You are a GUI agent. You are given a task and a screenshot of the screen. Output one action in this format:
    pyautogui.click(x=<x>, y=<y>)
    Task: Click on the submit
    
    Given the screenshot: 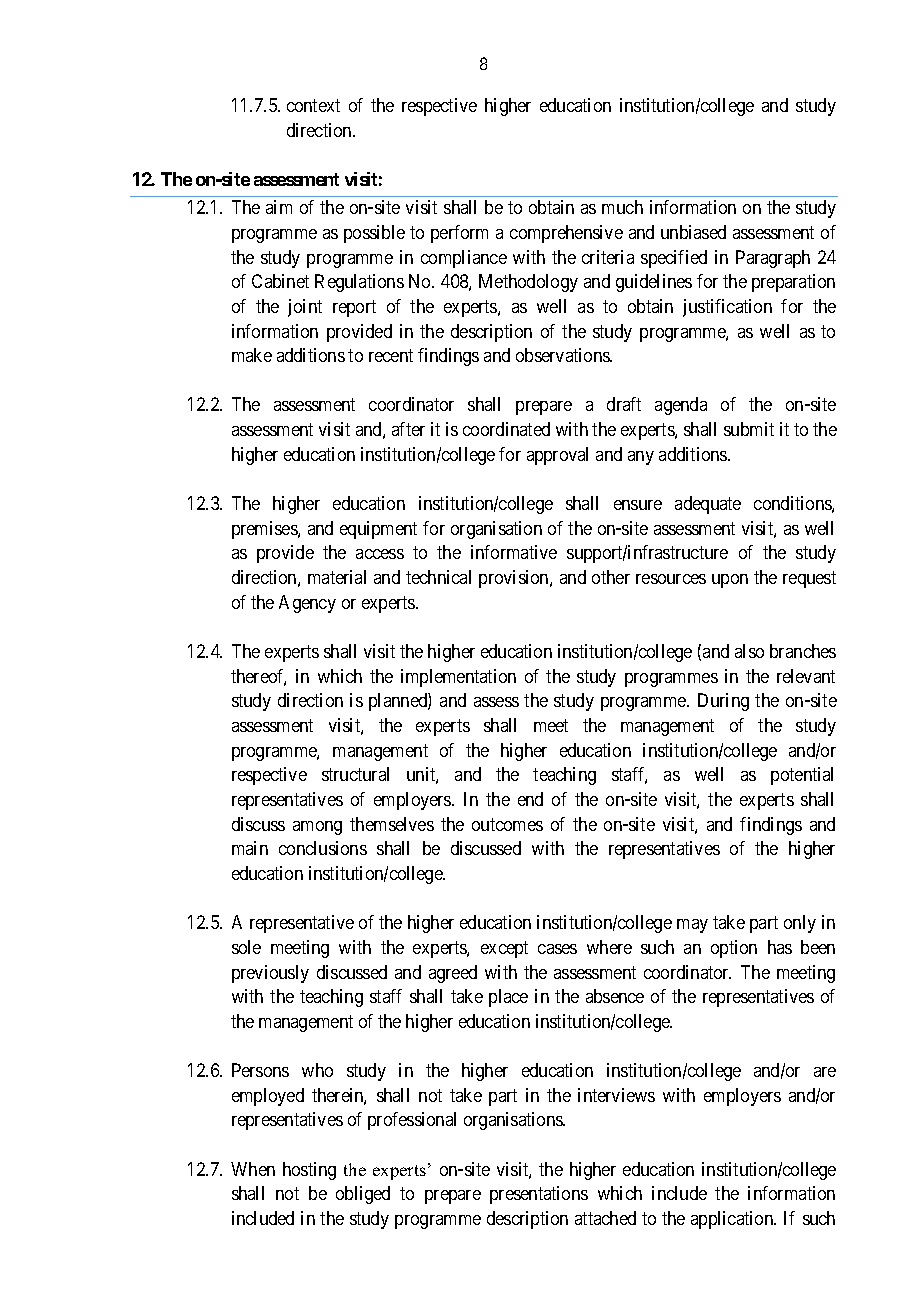 What is the action you would take?
    pyautogui.click(x=749, y=429)
